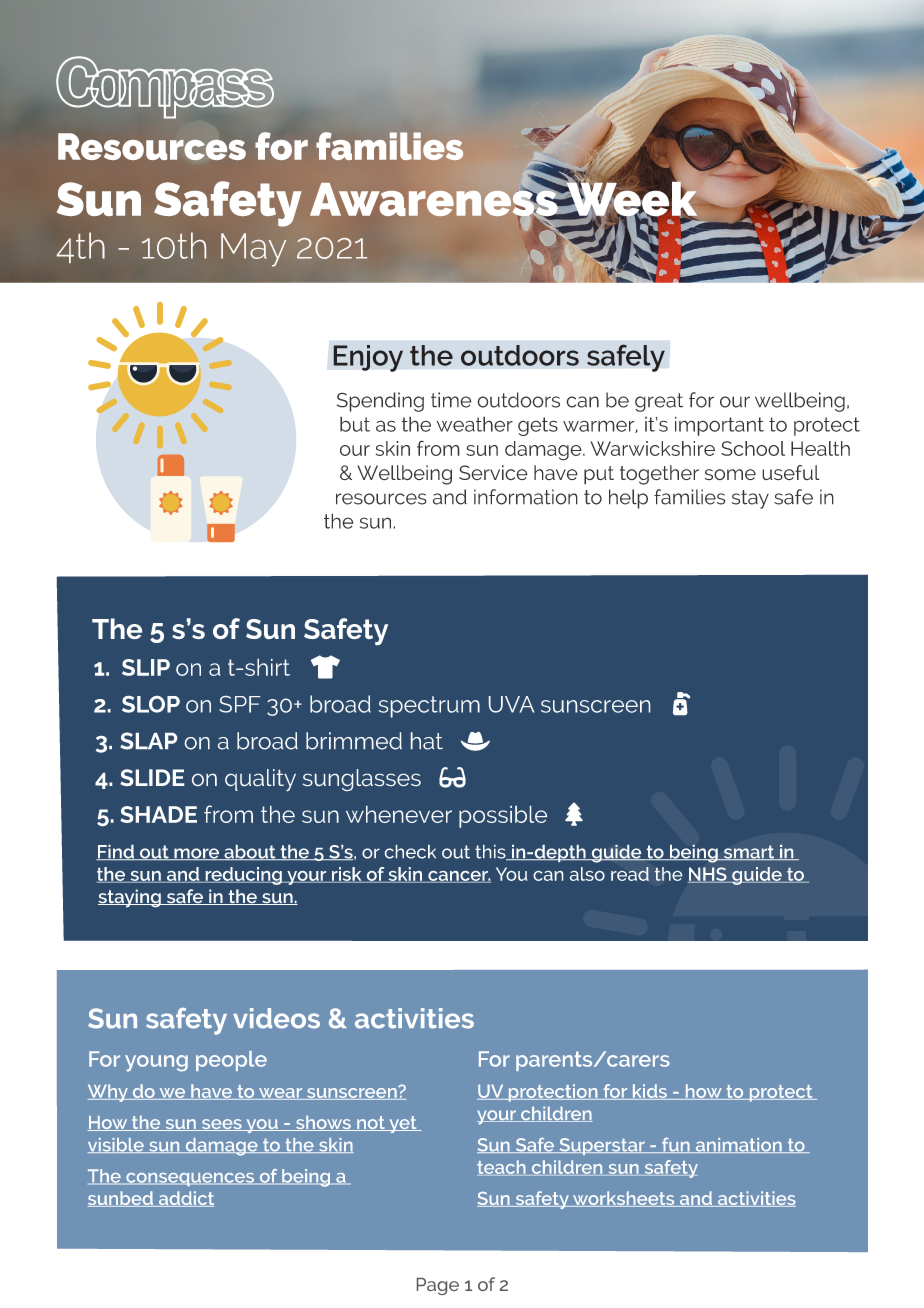 Image resolution: width=924 pixels, height=1308 pixels. I want to click on Page, so click(438, 1286).
